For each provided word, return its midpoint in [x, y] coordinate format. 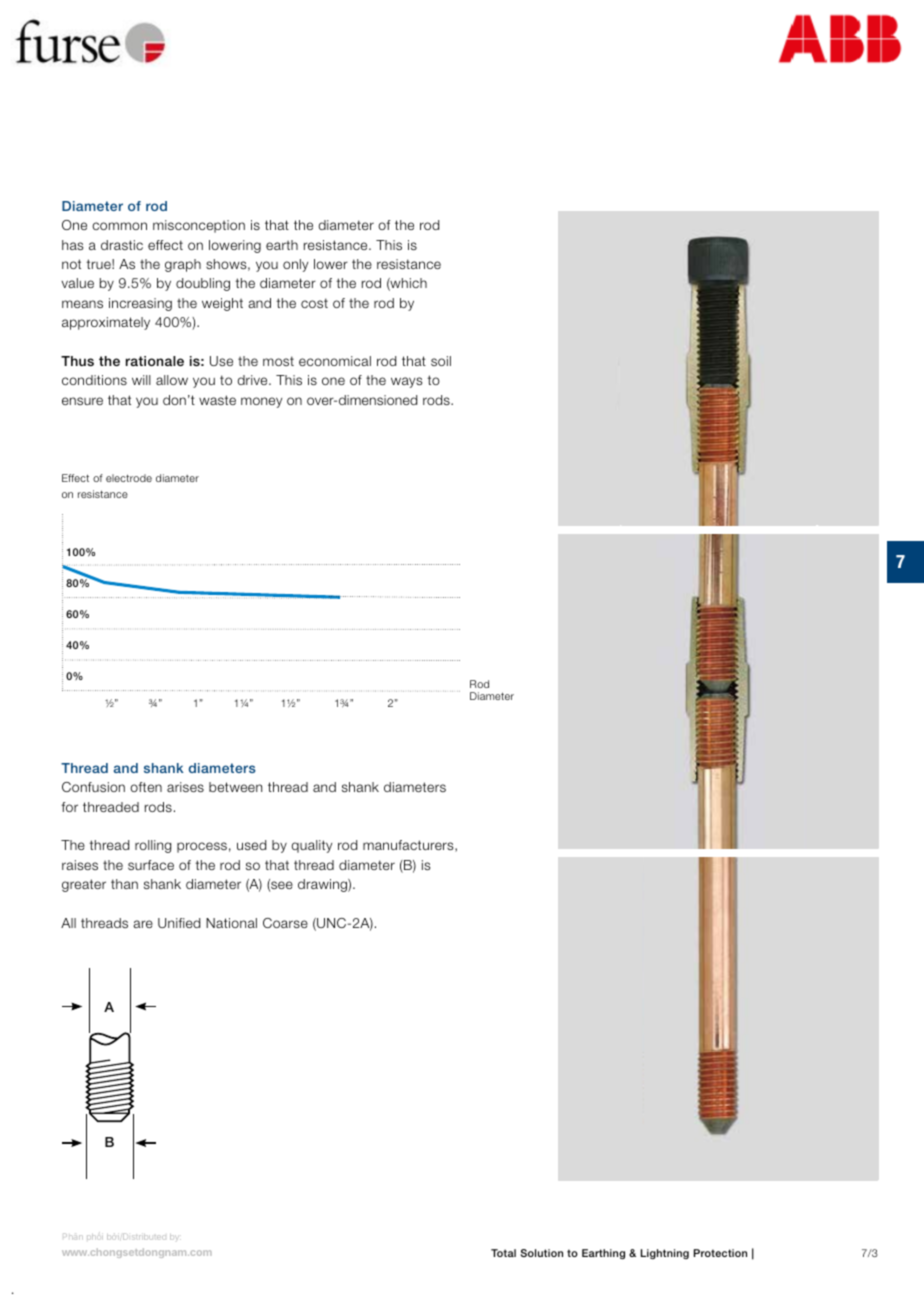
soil [441, 361]
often [146, 787]
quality [312, 846]
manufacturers [409, 846]
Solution [541, 1253]
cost [314, 303]
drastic [122, 245]
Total [503, 1253]
